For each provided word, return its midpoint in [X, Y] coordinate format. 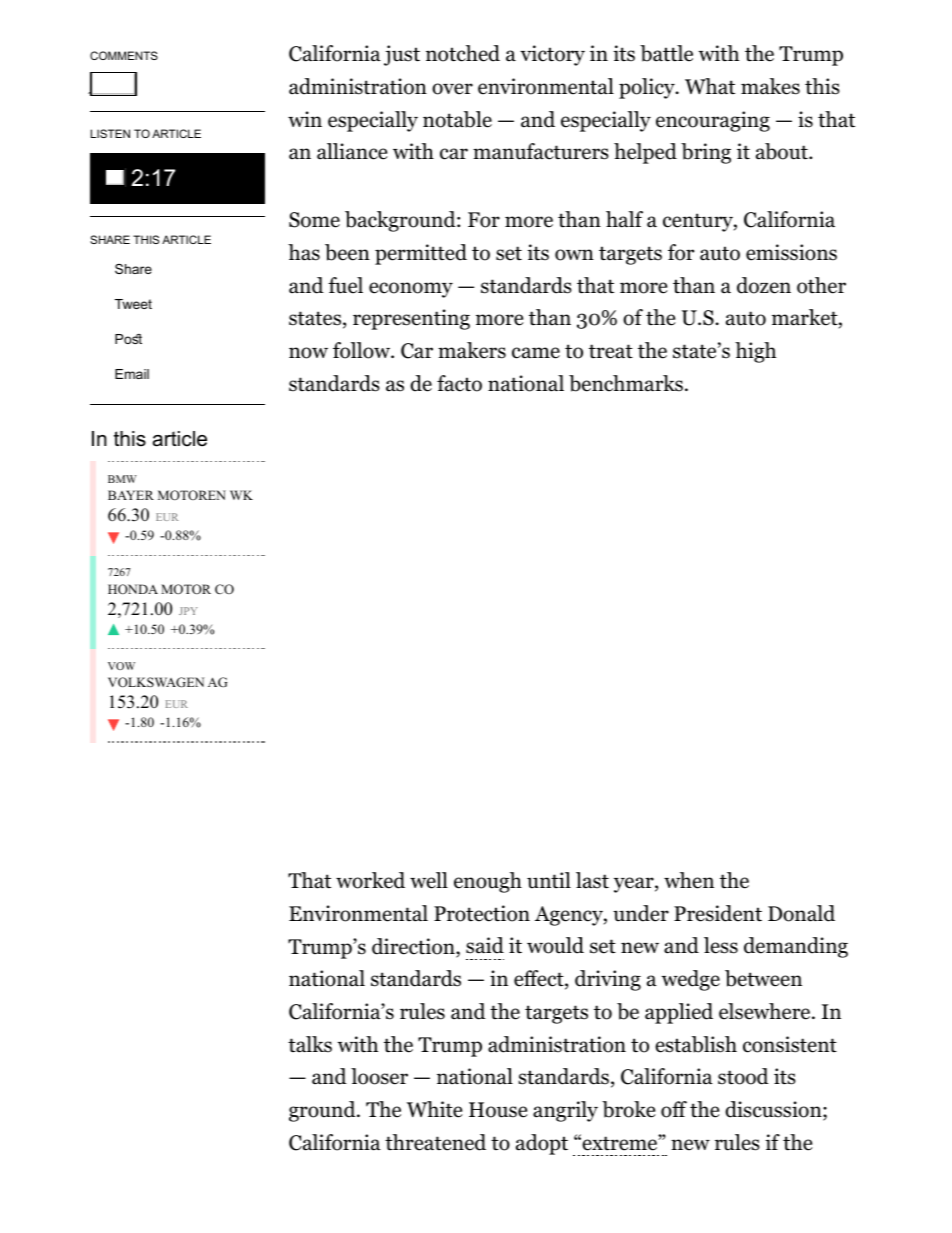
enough [488, 882]
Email [132, 374]
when [689, 880]
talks [310, 1044]
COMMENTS [124, 55]
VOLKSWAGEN [156, 682]
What [710, 86]
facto [459, 383]
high [755, 352]
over [452, 89]
